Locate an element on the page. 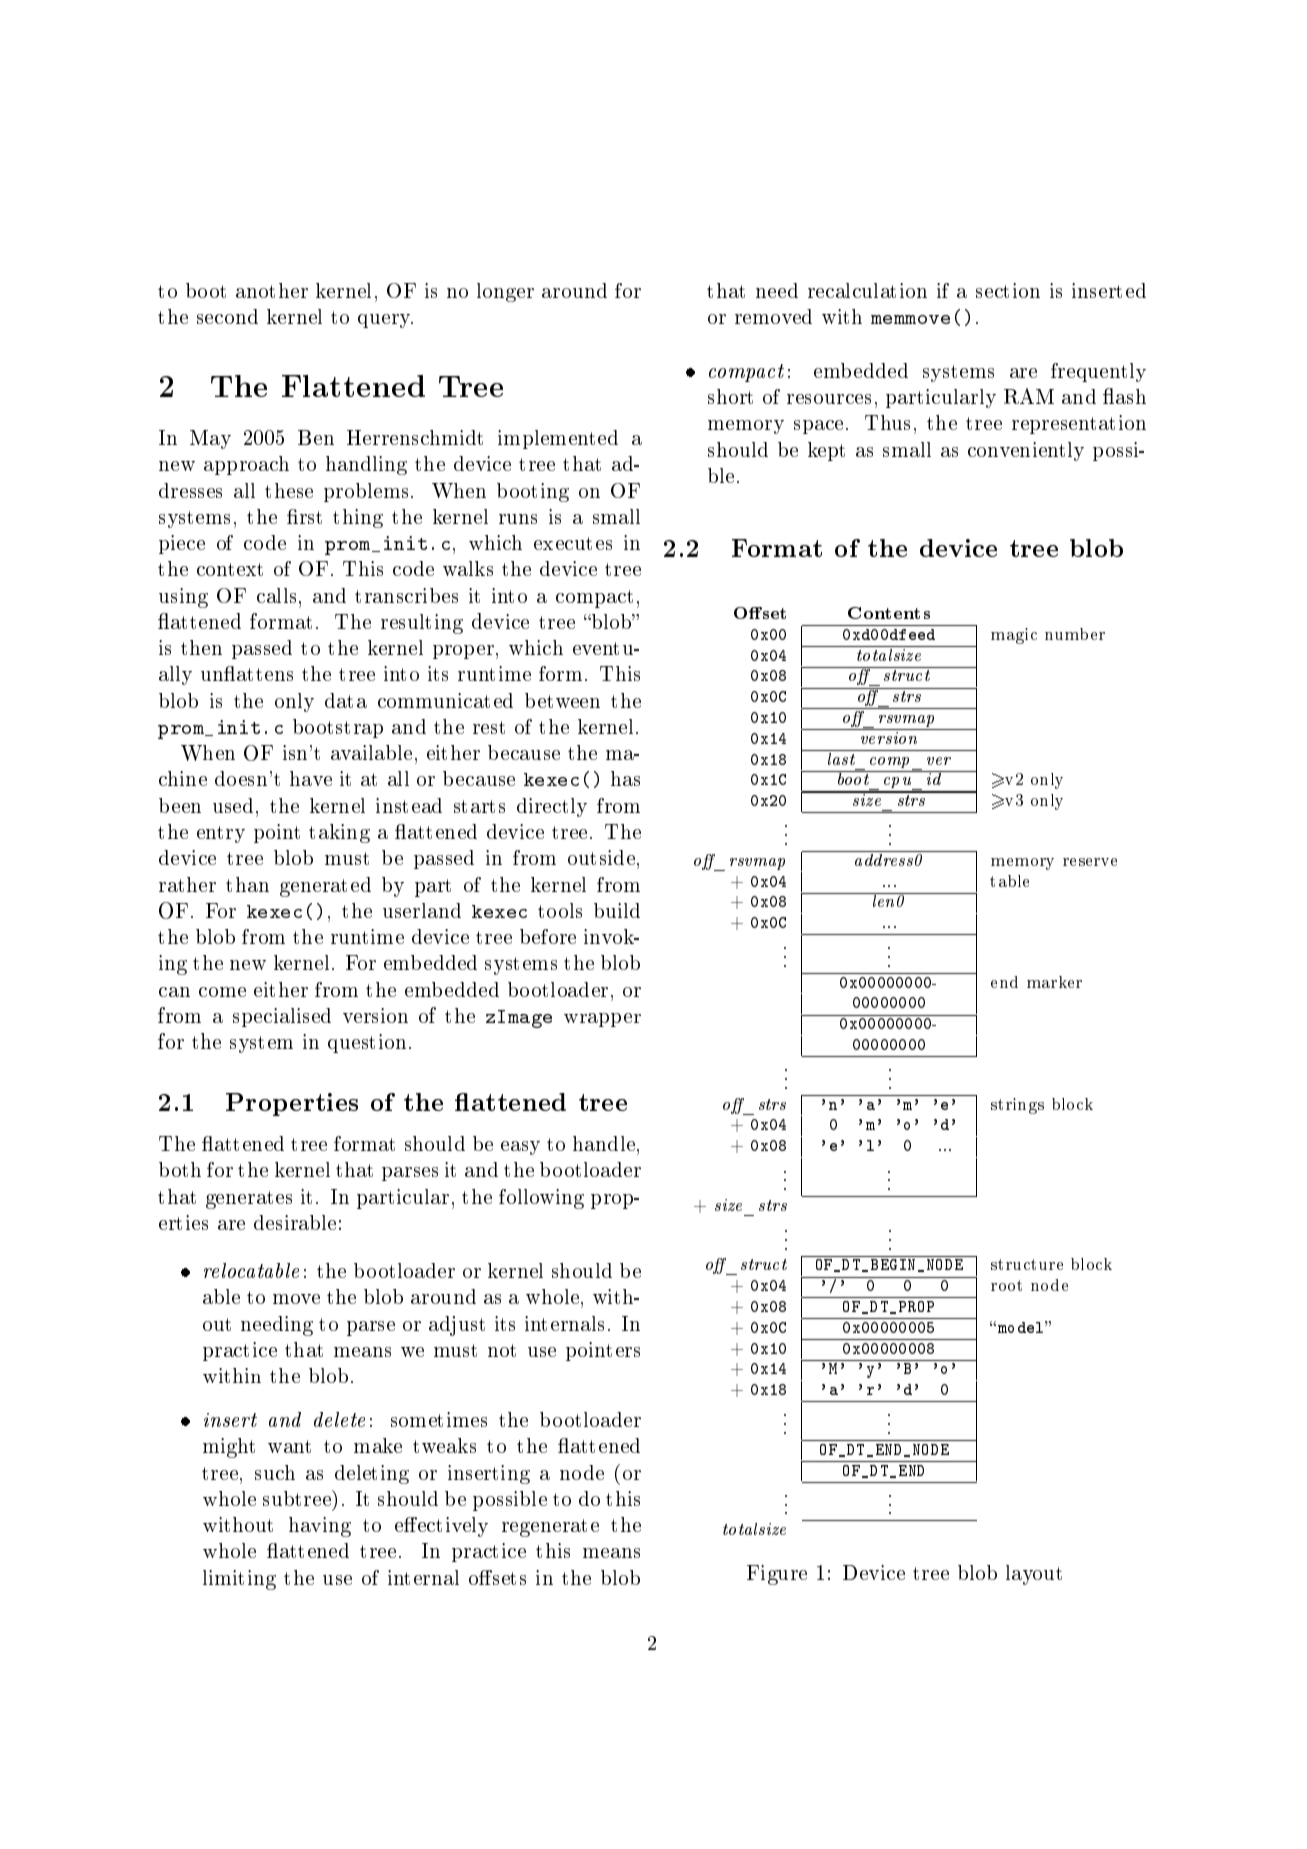 Image resolution: width=1307 pixels, height=1849 pixels. handle is located at coordinates (604, 1143).
